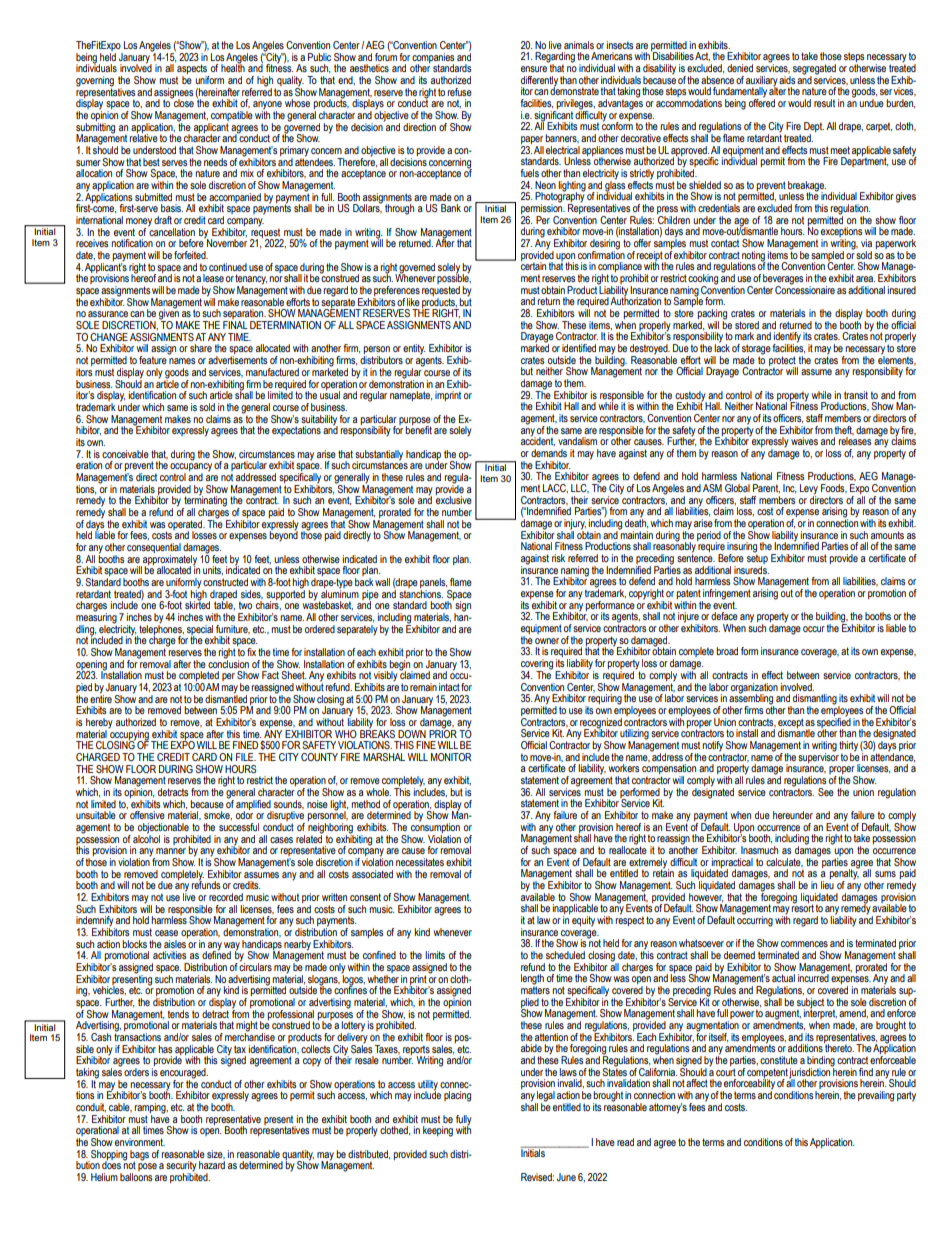 Image resolution: width=952 pixels, height=1233 pixels. I want to click on ensure, so click(534, 69).
